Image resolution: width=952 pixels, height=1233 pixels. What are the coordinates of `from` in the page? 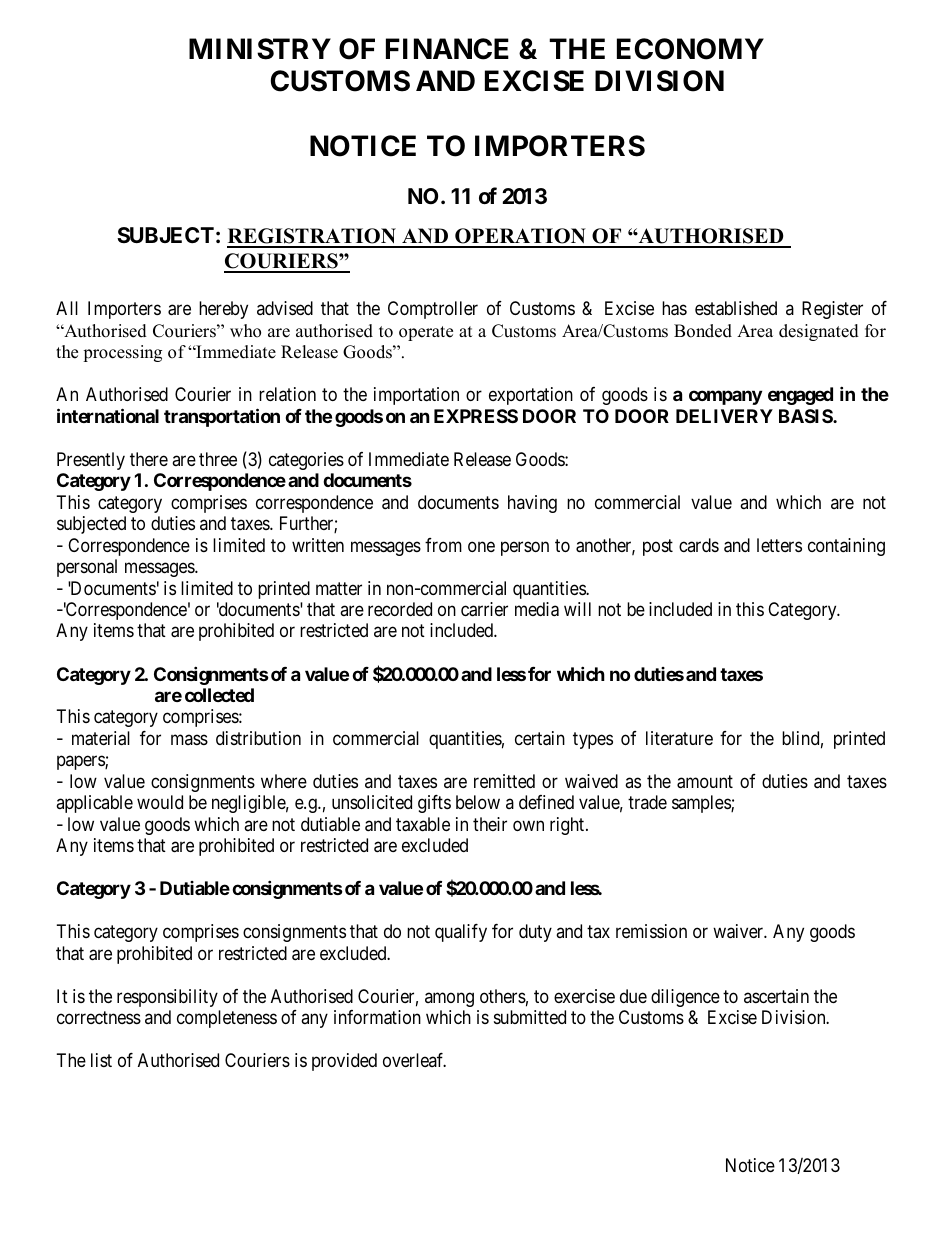 It's located at (443, 545).
